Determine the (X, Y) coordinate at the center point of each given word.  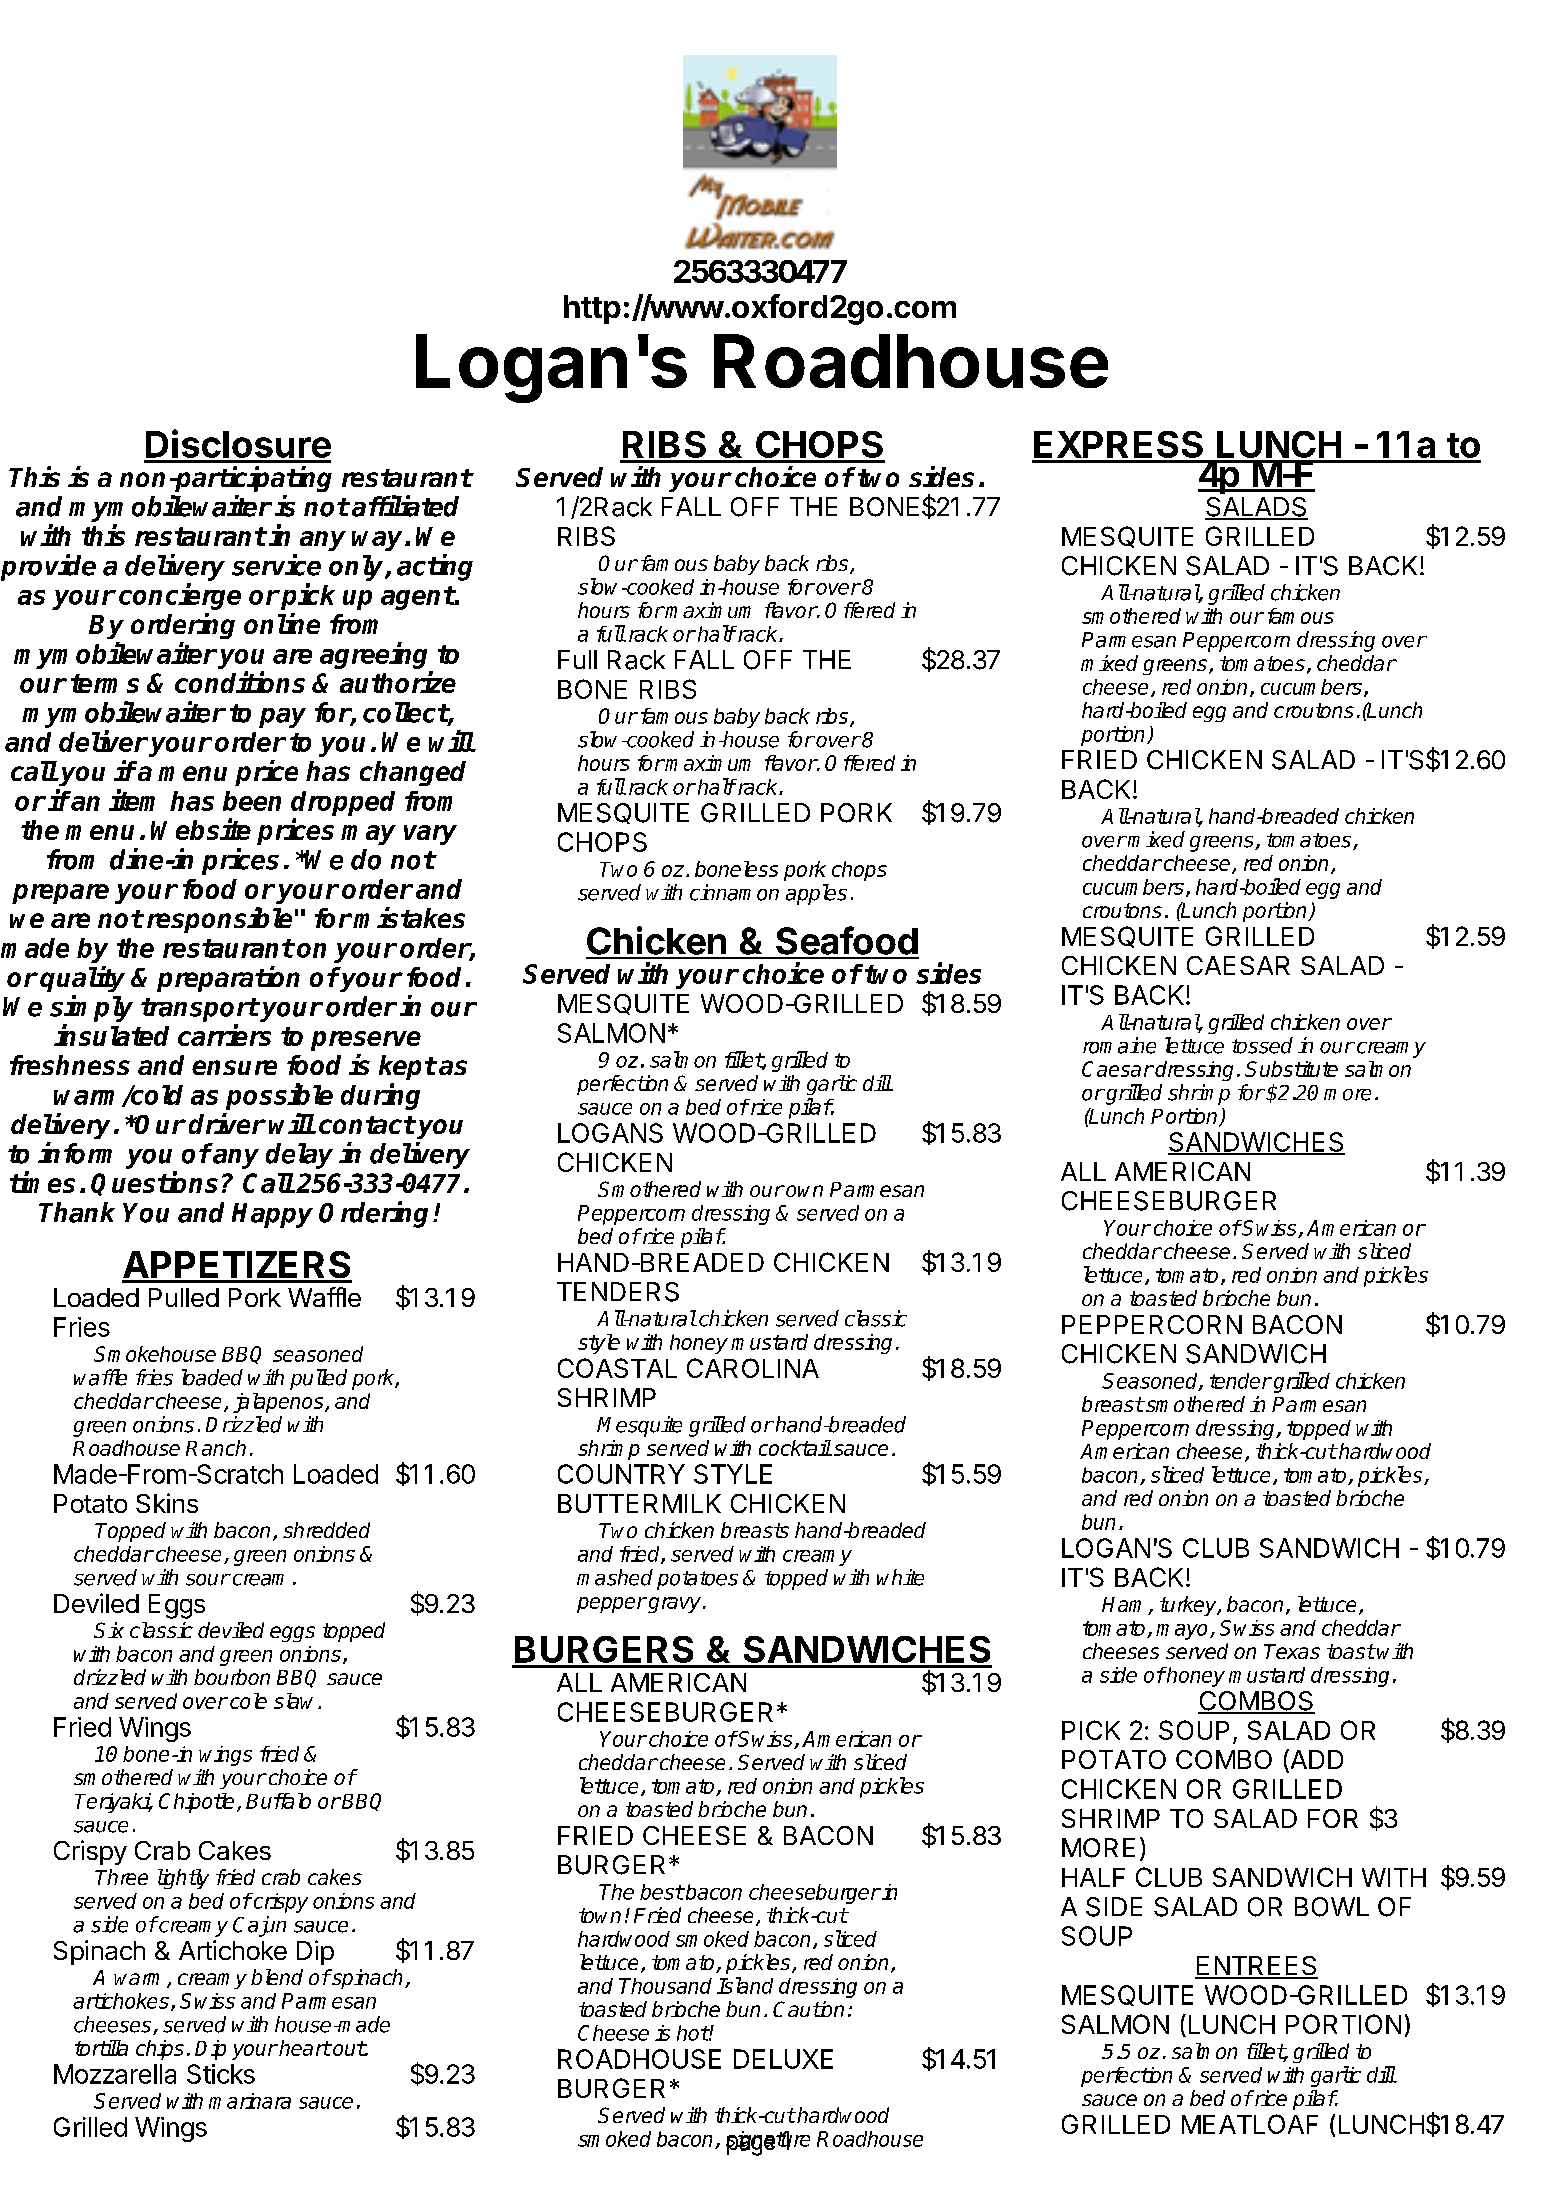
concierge (180, 596)
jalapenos (279, 1403)
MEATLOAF (1250, 2124)
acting (435, 567)
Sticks (221, 2074)
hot (693, 2033)
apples (816, 894)
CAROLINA (753, 1368)
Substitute (1291, 1069)
